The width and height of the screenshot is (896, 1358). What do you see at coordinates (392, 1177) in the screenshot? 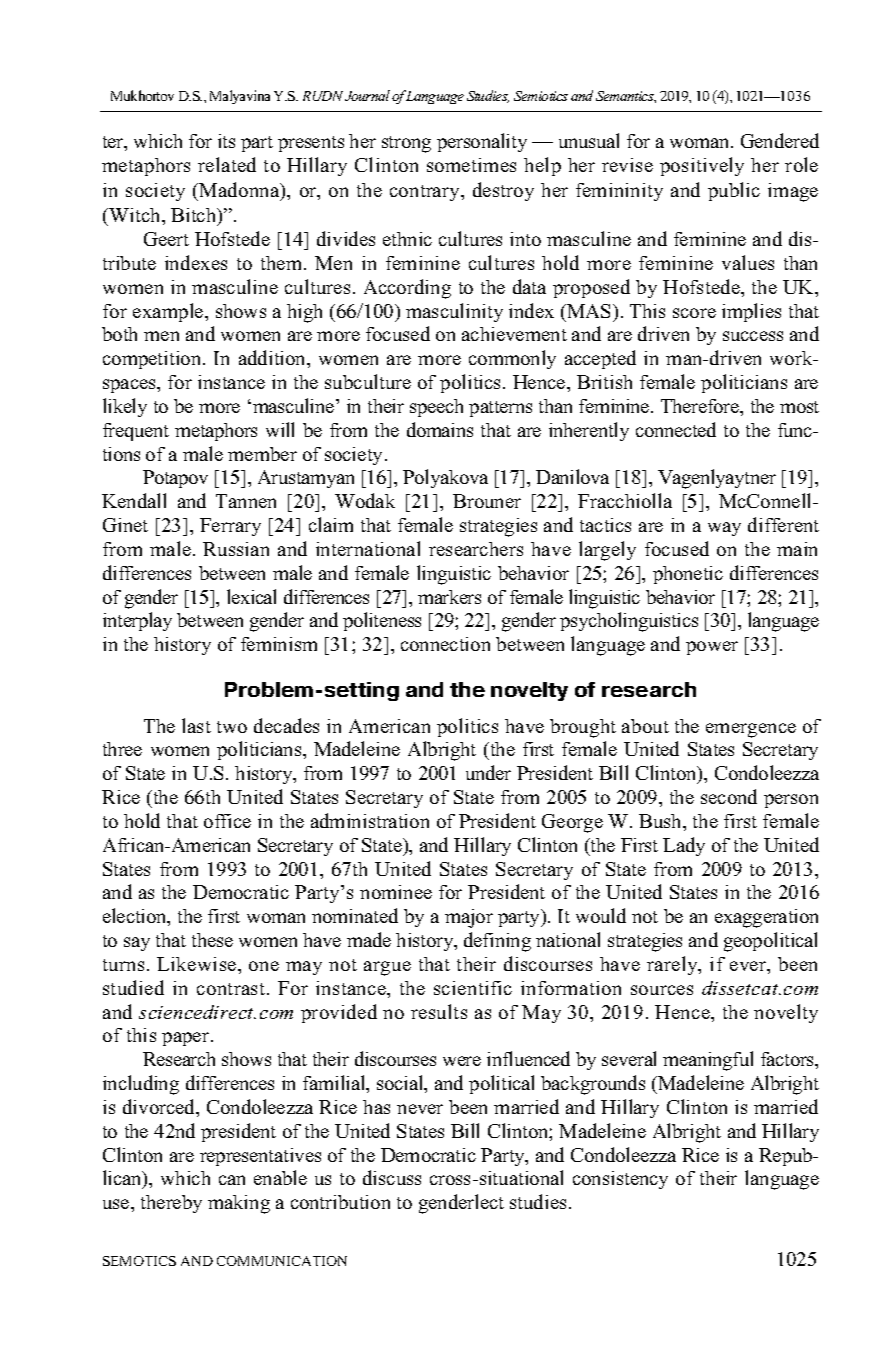
I see `discuss` at bounding box center [392, 1177].
